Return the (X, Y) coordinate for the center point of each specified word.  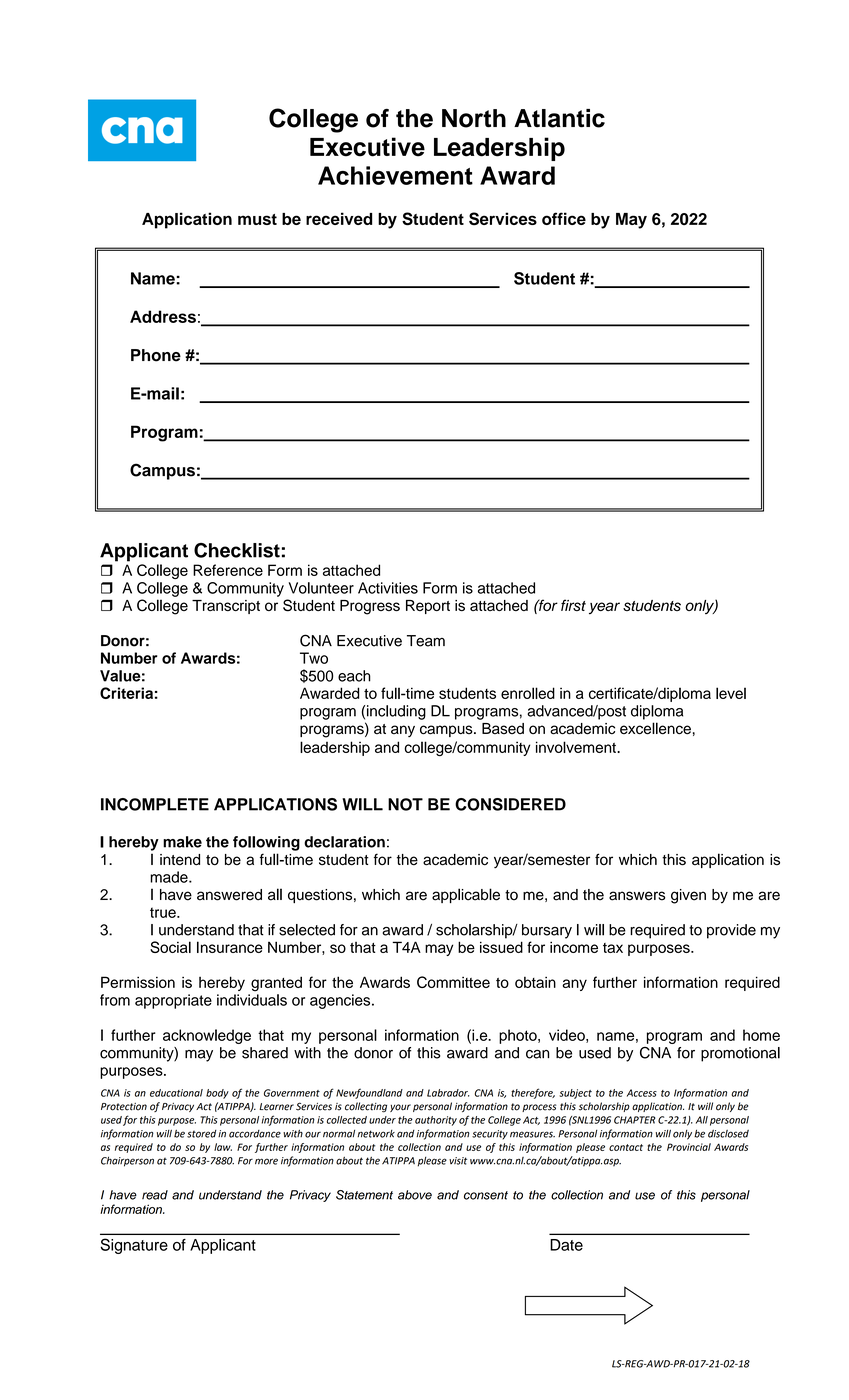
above (415, 1195)
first (573, 605)
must (257, 219)
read (155, 1195)
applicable (466, 895)
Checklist (237, 550)
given (688, 896)
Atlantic (559, 118)
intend (180, 860)
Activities (388, 588)
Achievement (395, 175)
